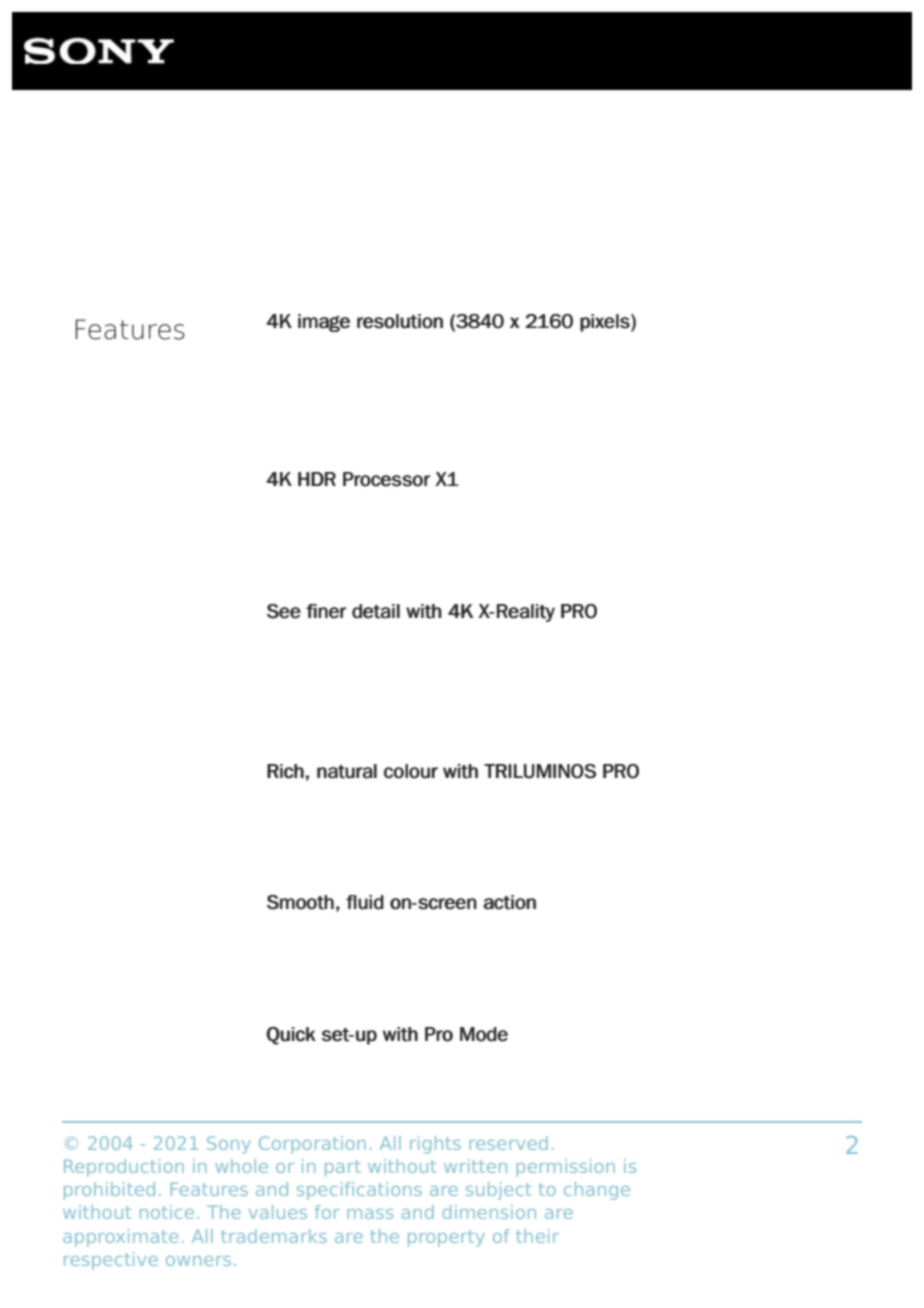 This document has height=1308, width=924. What do you see at coordinates (347, 771) in the document?
I see `natural` at bounding box center [347, 771].
